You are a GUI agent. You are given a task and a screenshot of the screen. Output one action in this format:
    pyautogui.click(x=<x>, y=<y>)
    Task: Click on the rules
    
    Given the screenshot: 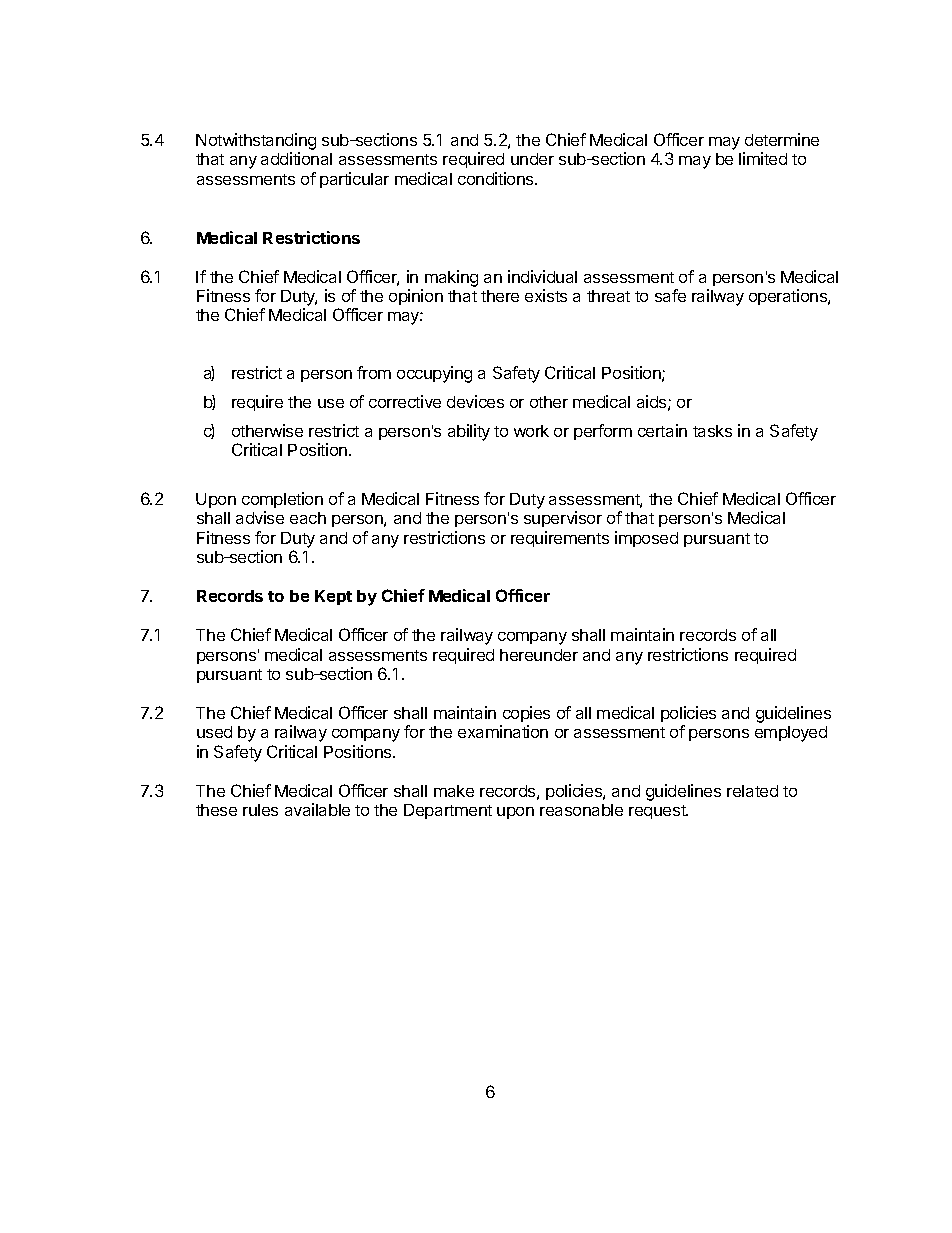 What is the action you would take?
    pyautogui.click(x=260, y=810)
